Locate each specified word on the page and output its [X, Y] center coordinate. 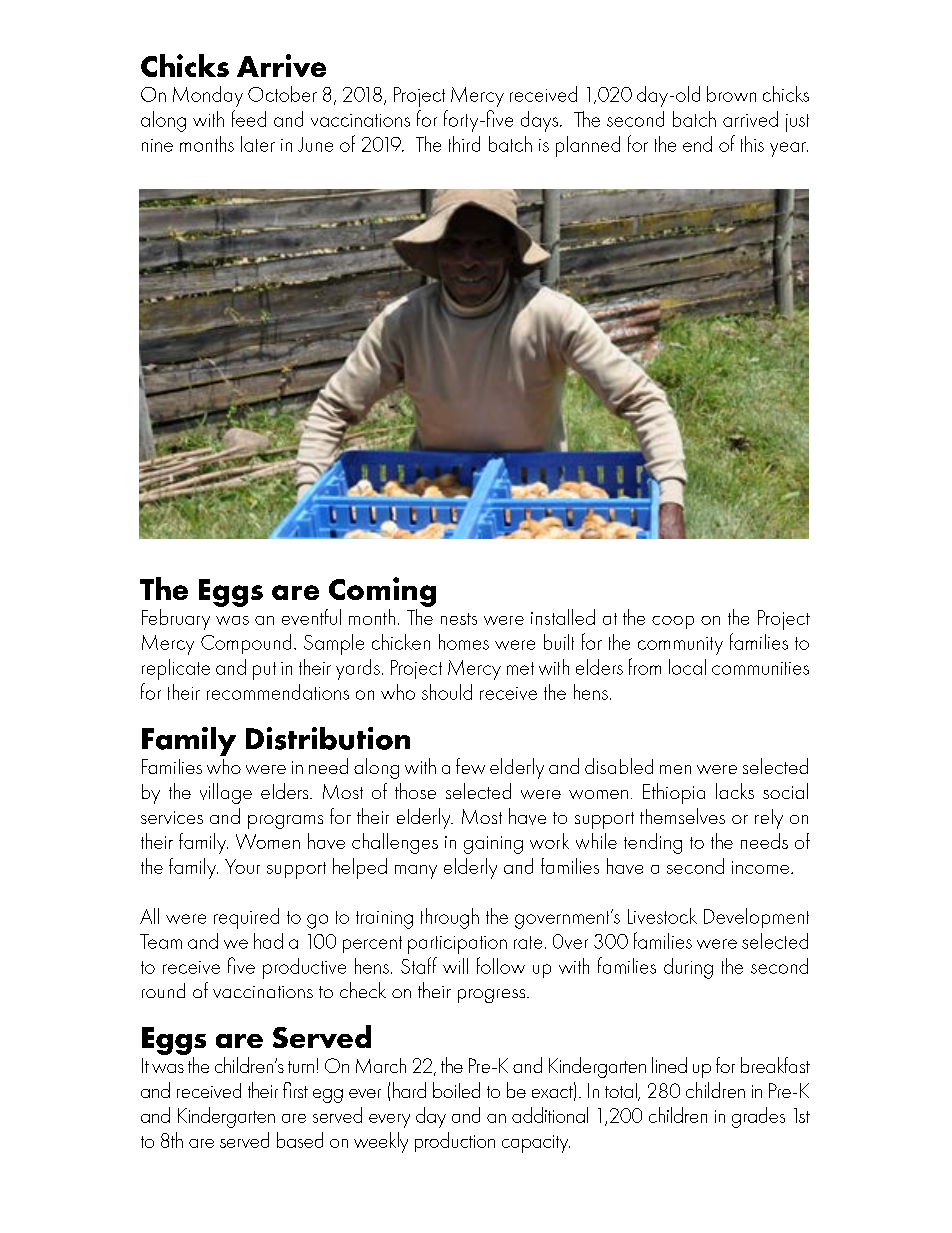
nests [459, 619]
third [464, 144]
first [295, 1090]
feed [249, 118]
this [752, 144]
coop [673, 622]
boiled [456, 1090]
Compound [246, 644]
